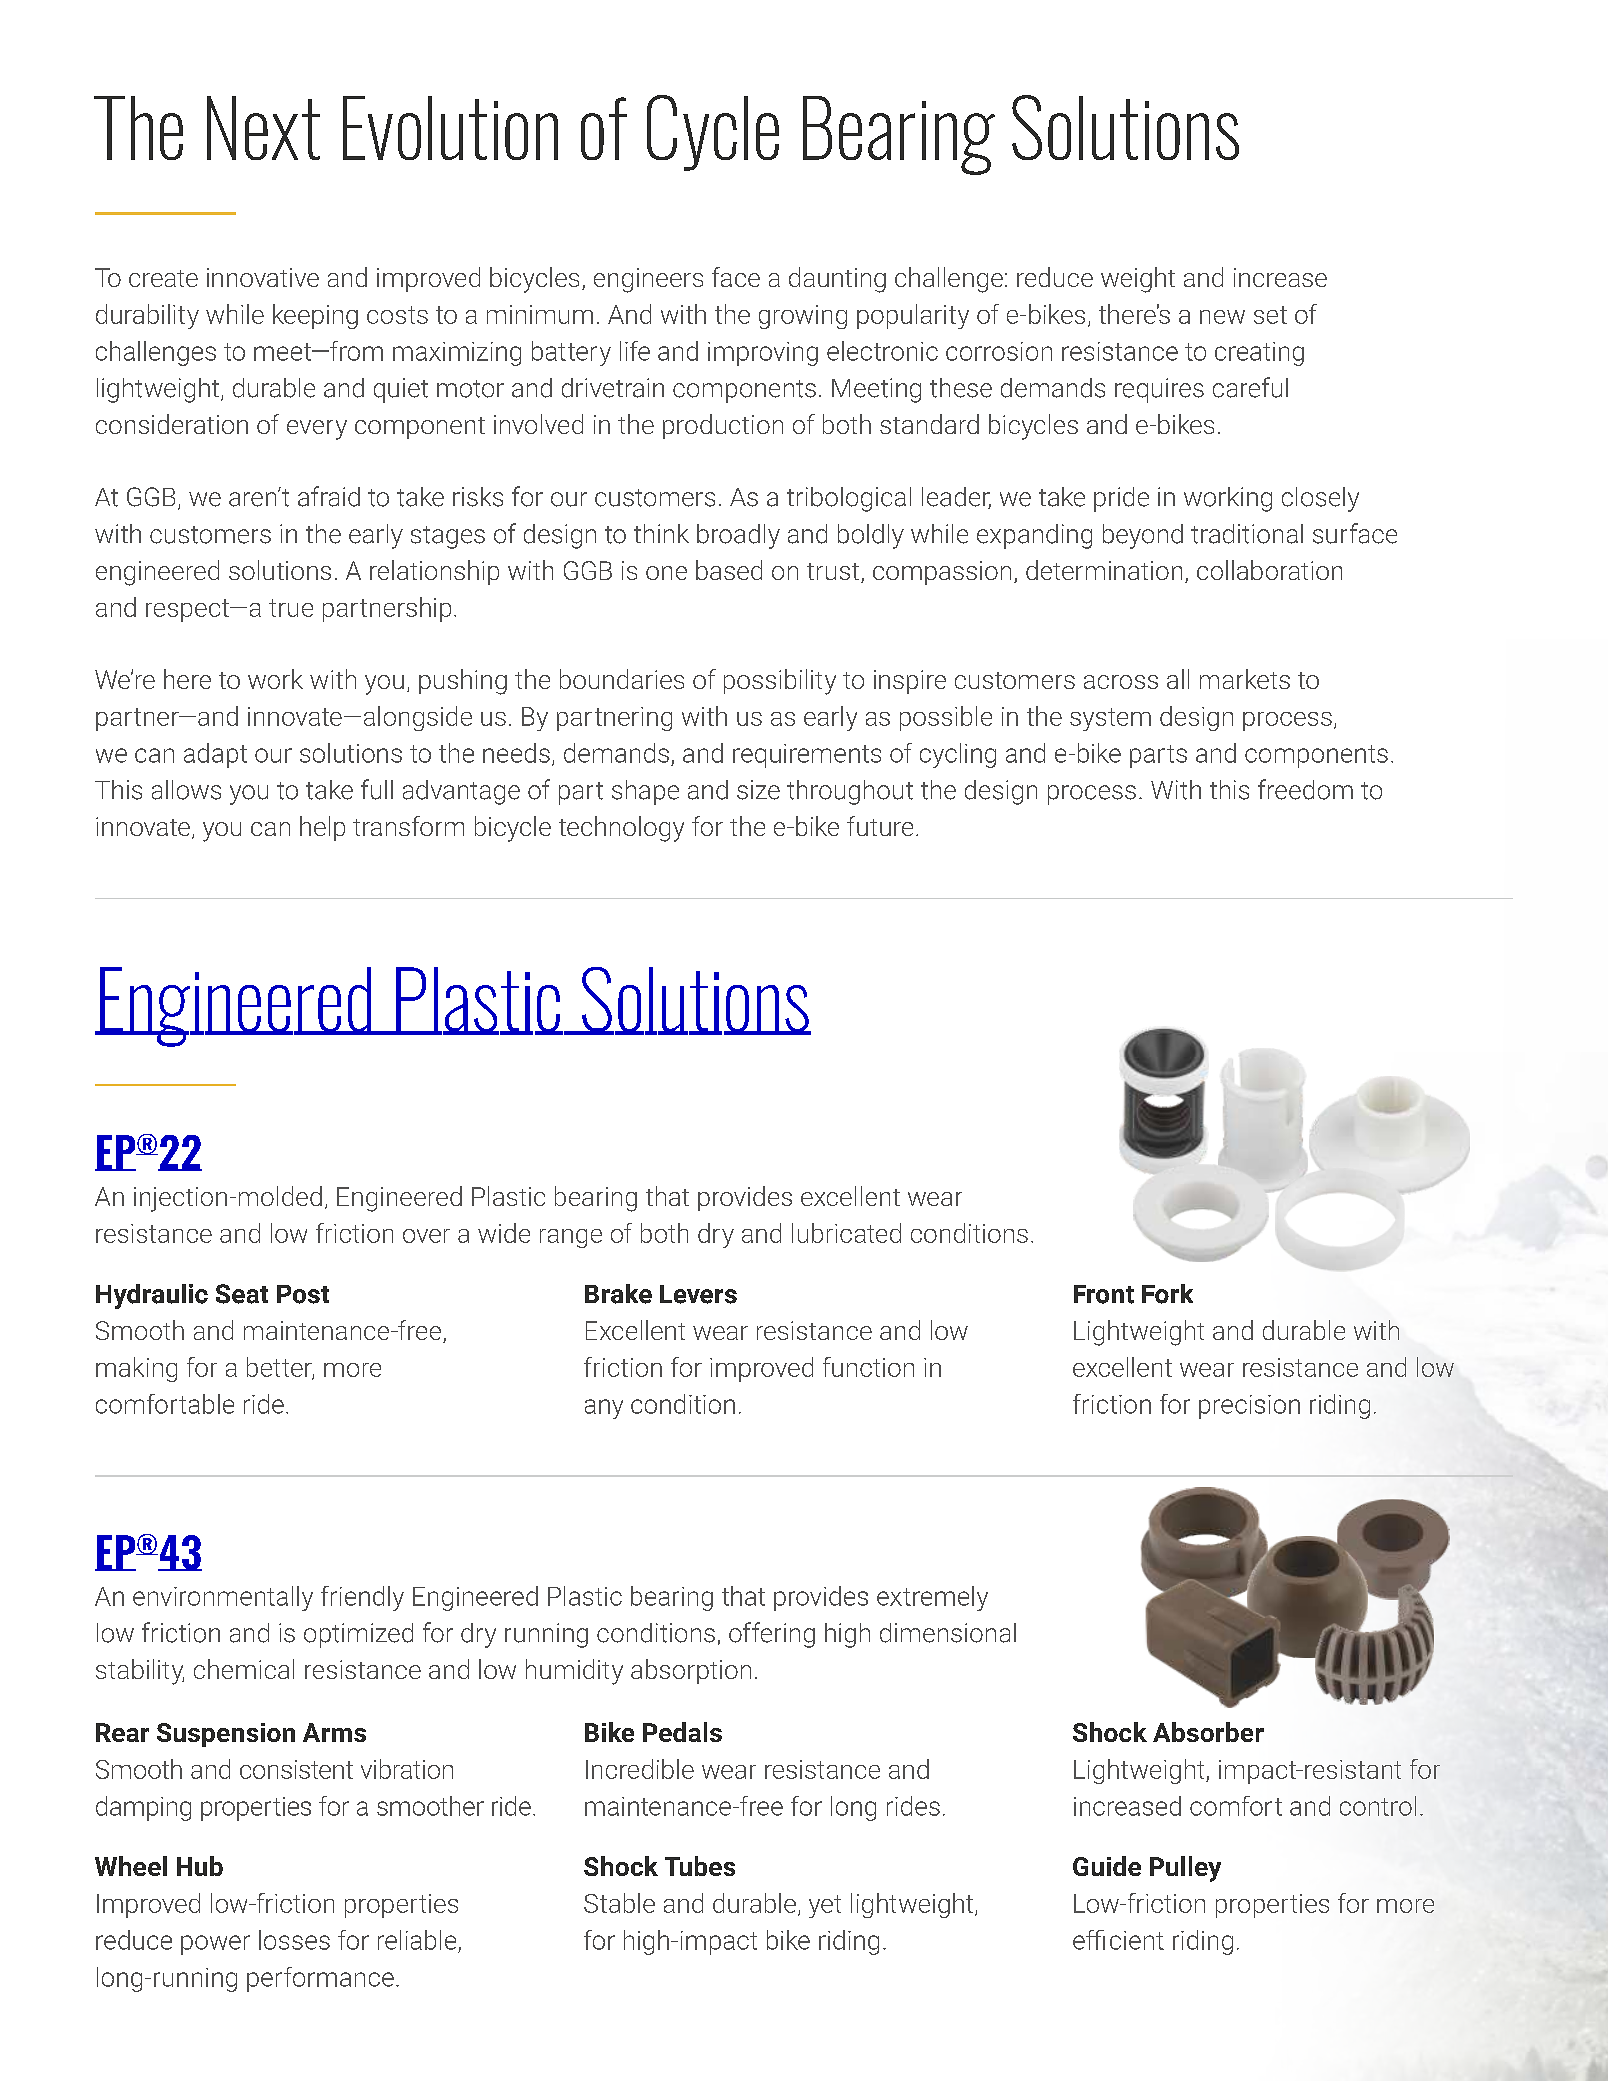 The width and height of the screenshot is (1608, 2081). Describe the element at coordinates (846, 1233) in the screenshot. I see `lubricated` at that location.
